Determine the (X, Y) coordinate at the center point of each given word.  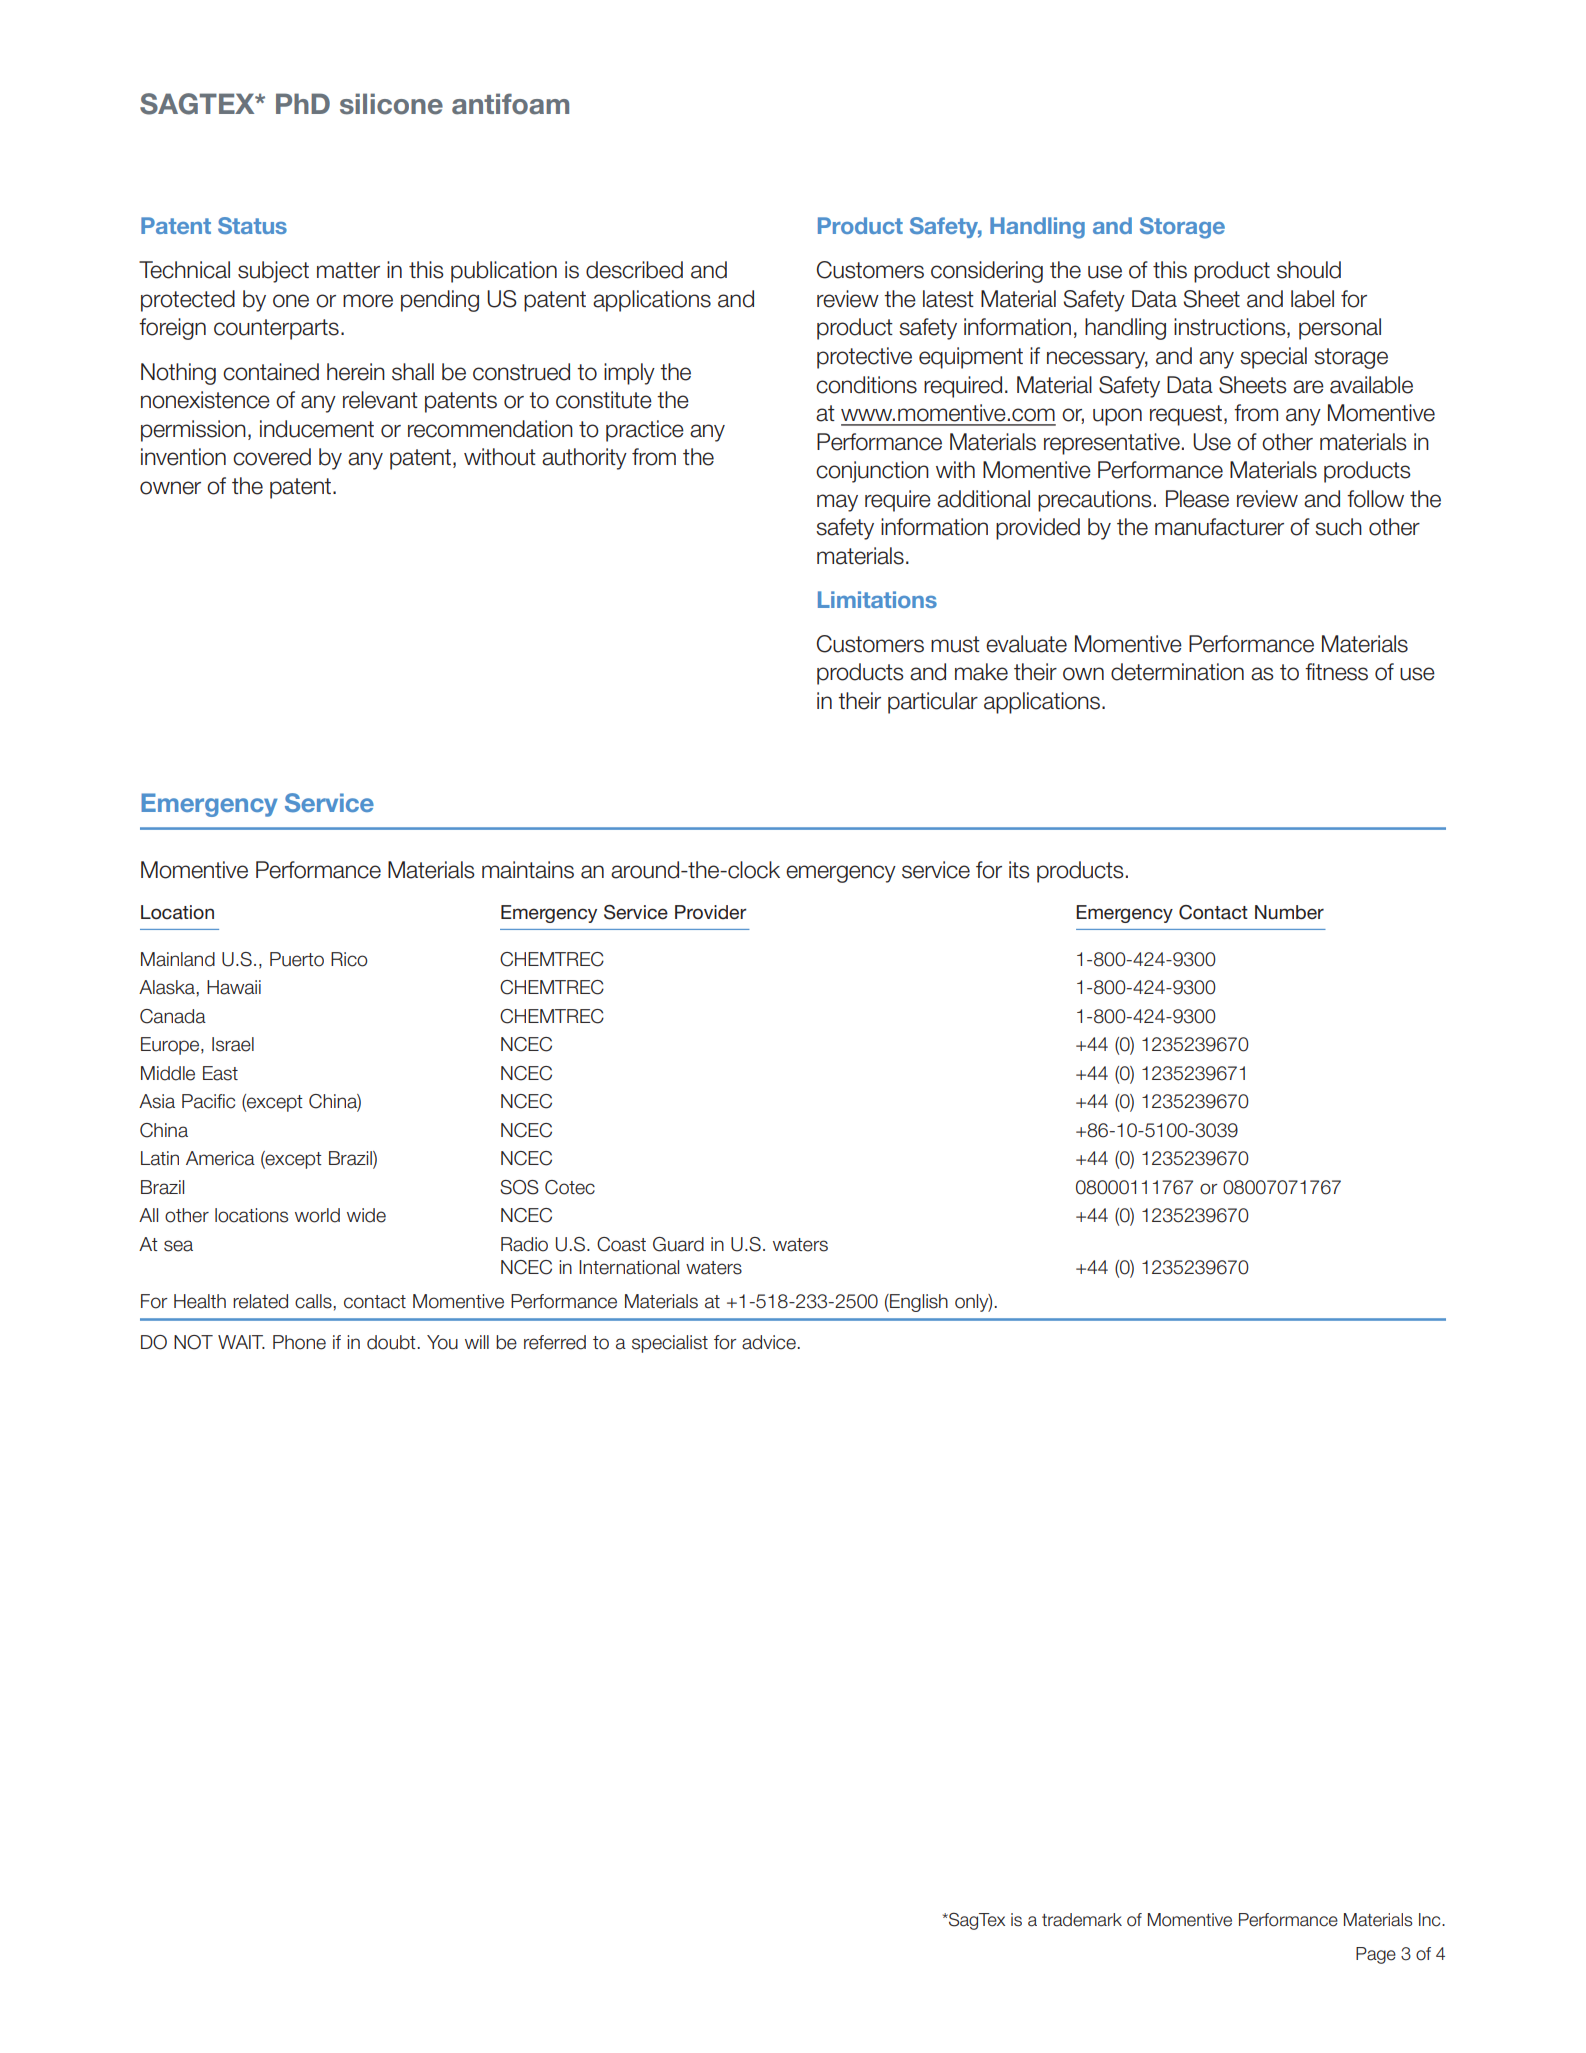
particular (933, 703)
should (1309, 270)
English (918, 1303)
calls (313, 1301)
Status (252, 225)
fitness (1336, 672)
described (634, 270)
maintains (528, 870)
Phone (299, 1342)
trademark (1082, 1920)
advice (769, 1342)
